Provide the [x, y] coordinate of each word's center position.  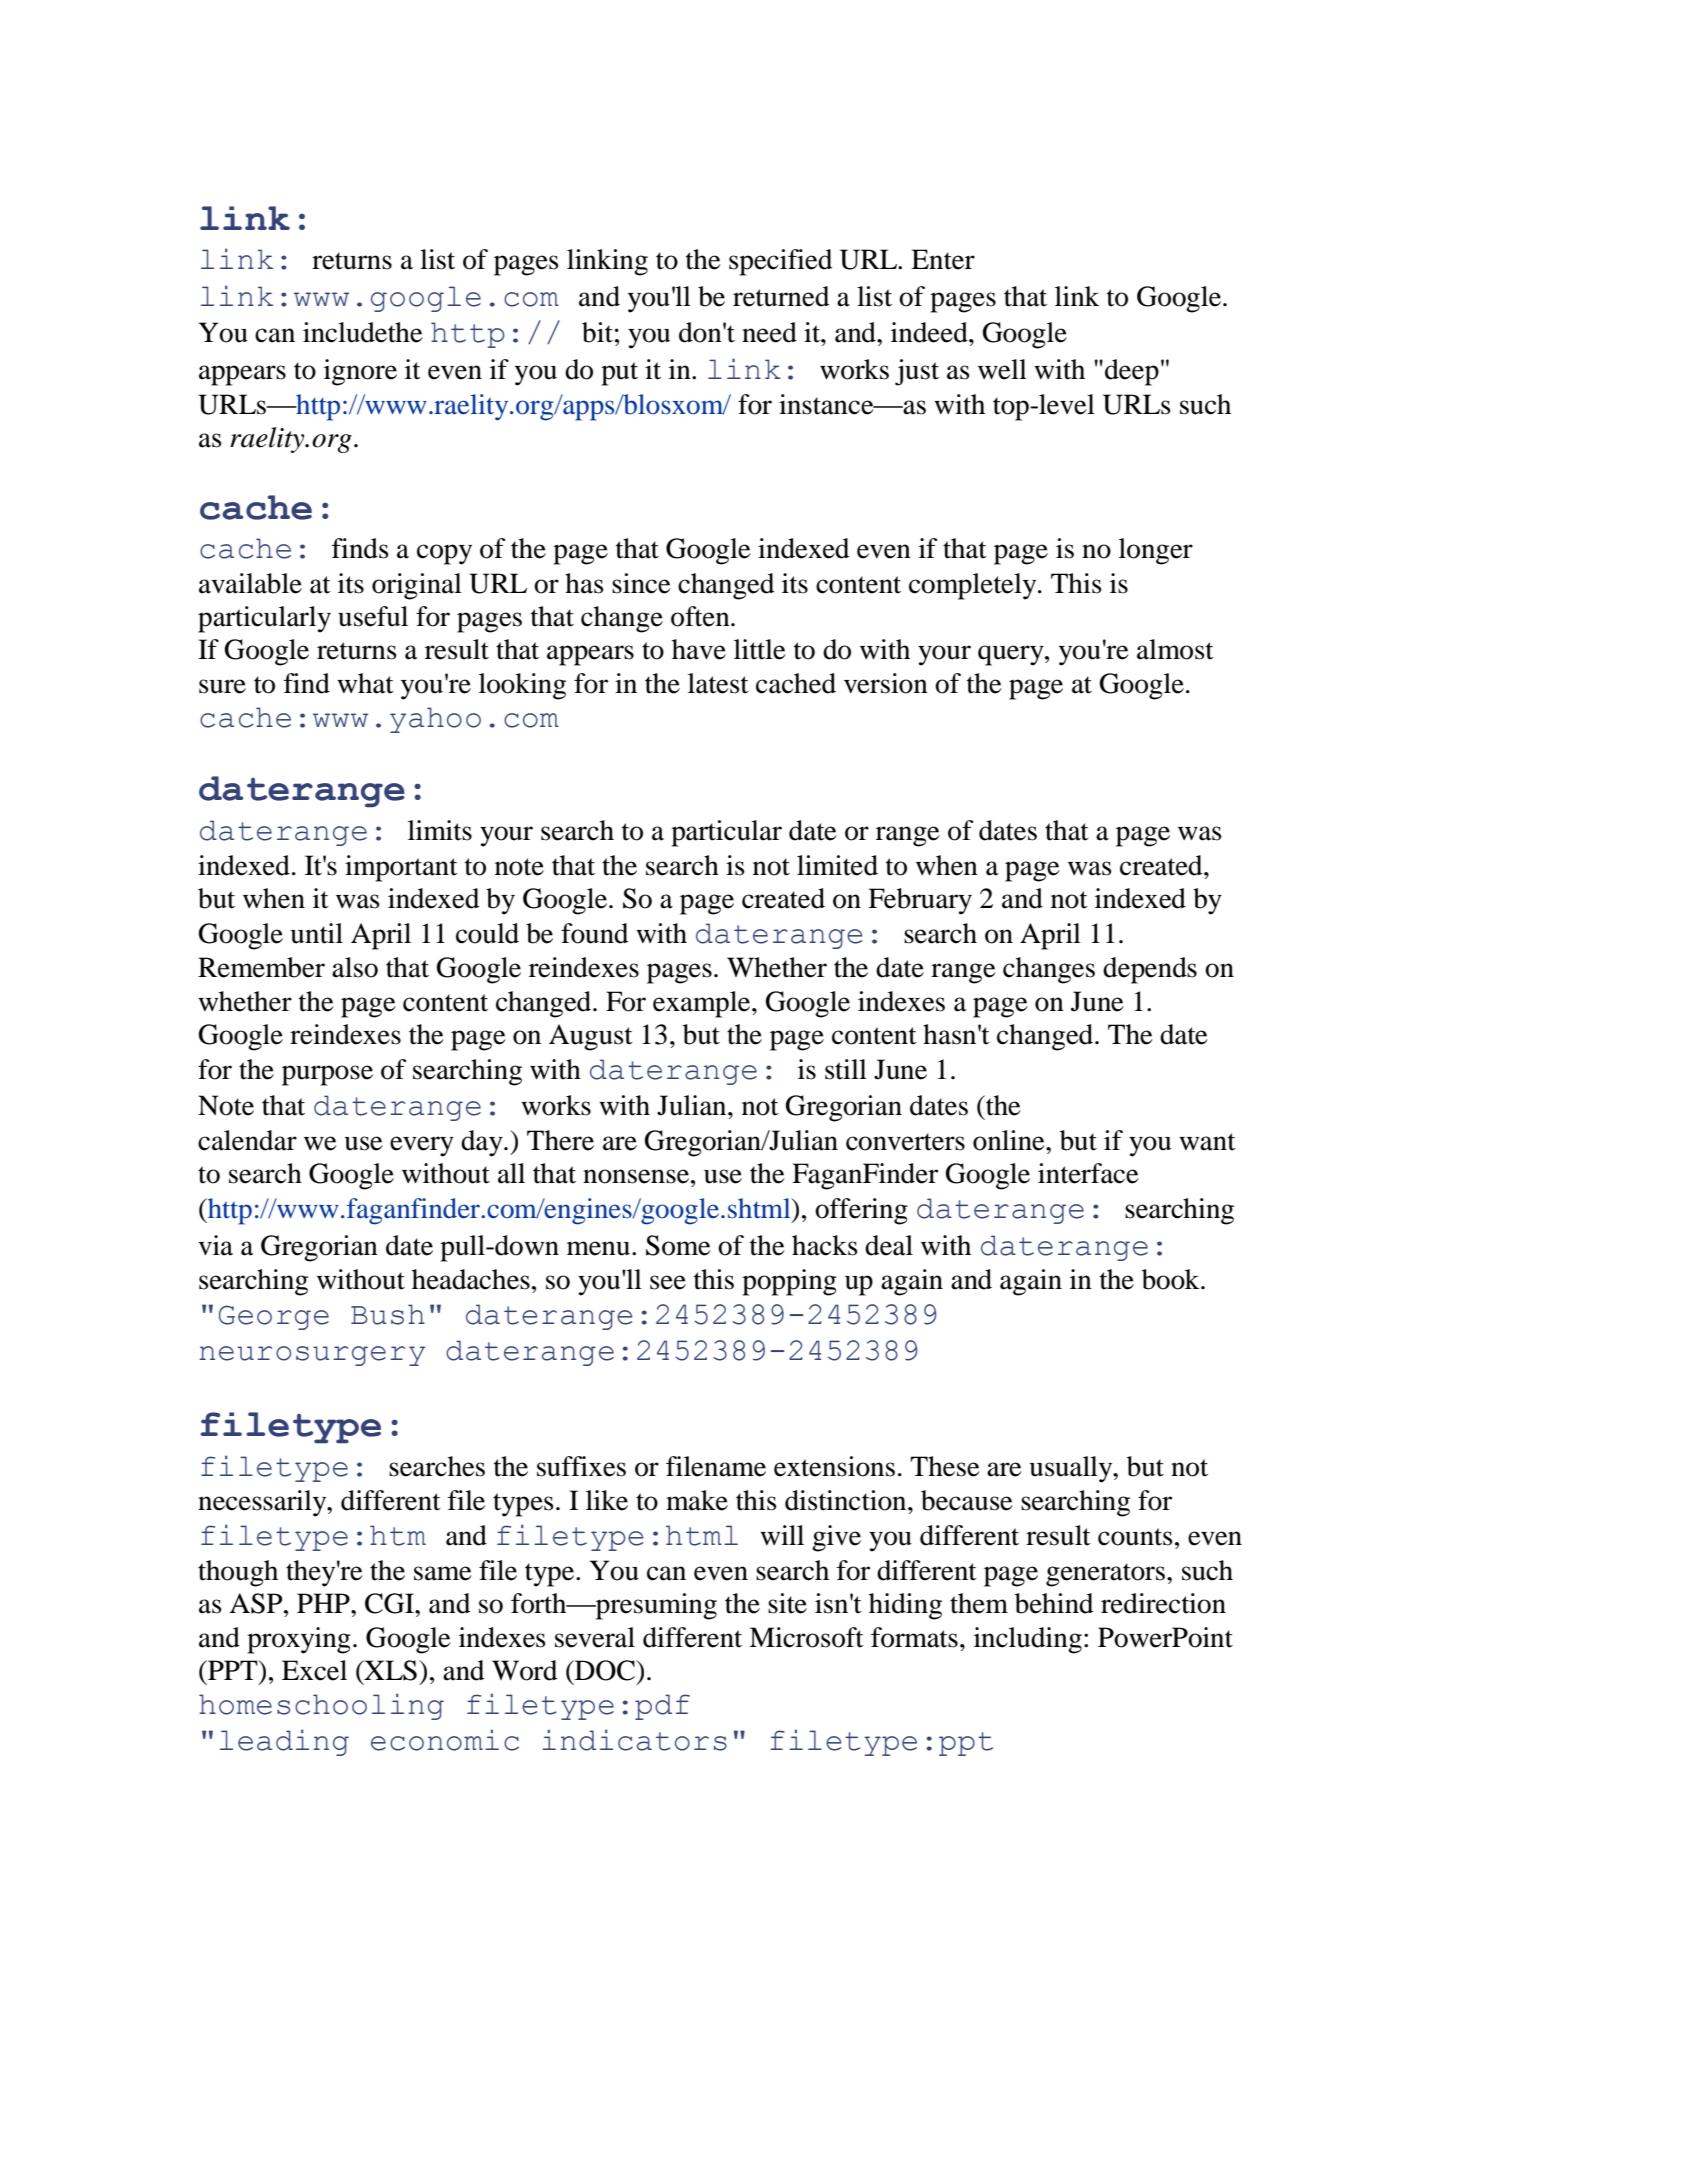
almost [1175, 649]
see [668, 1282]
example [703, 1004]
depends [1150, 970]
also [355, 967]
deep [1132, 372]
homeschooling [321, 1706]
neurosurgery [312, 1356]
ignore [360, 372]
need [769, 332]
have [699, 649]
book [1172, 1279]
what [365, 683]
